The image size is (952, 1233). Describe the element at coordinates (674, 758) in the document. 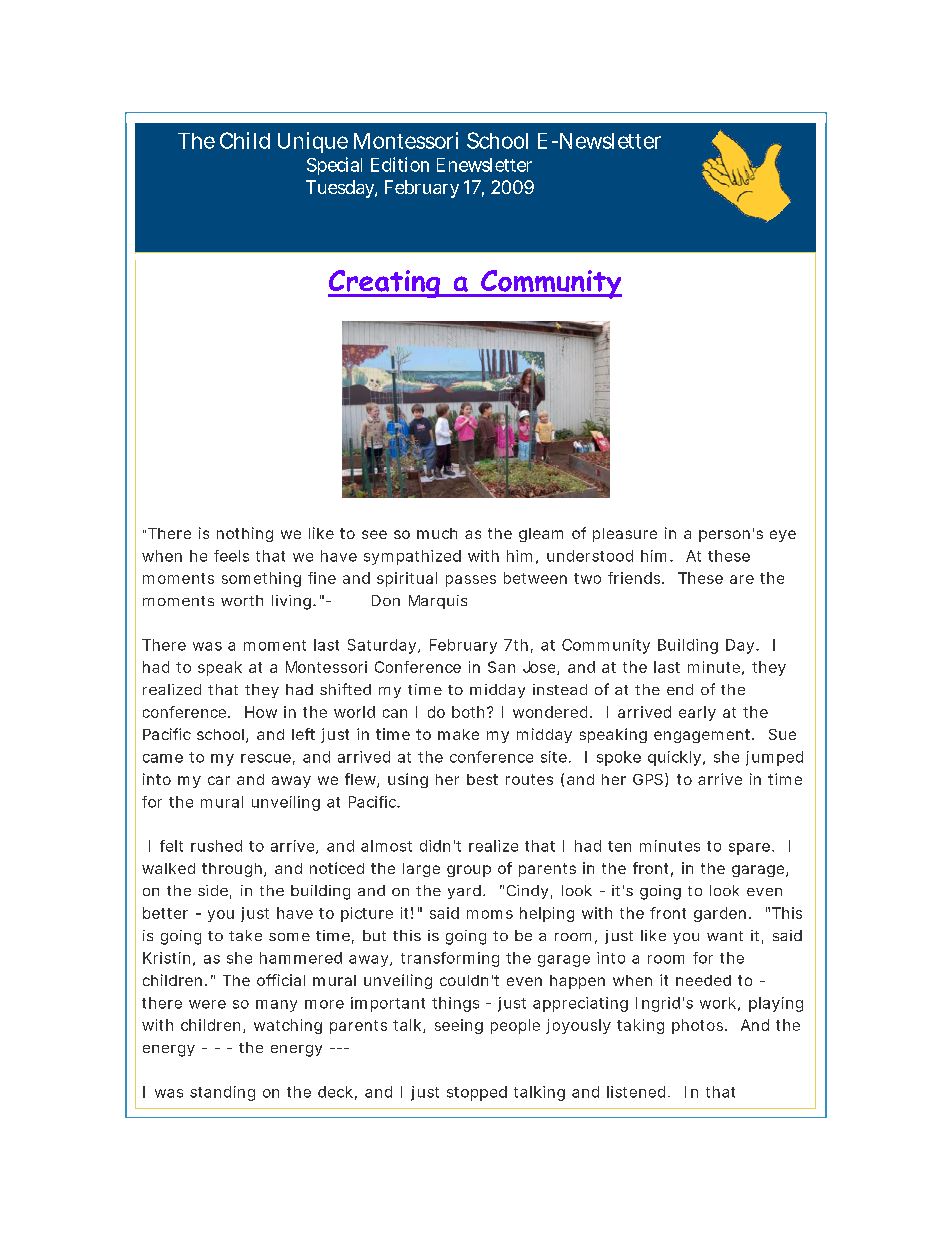

I see `quickly` at that location.
